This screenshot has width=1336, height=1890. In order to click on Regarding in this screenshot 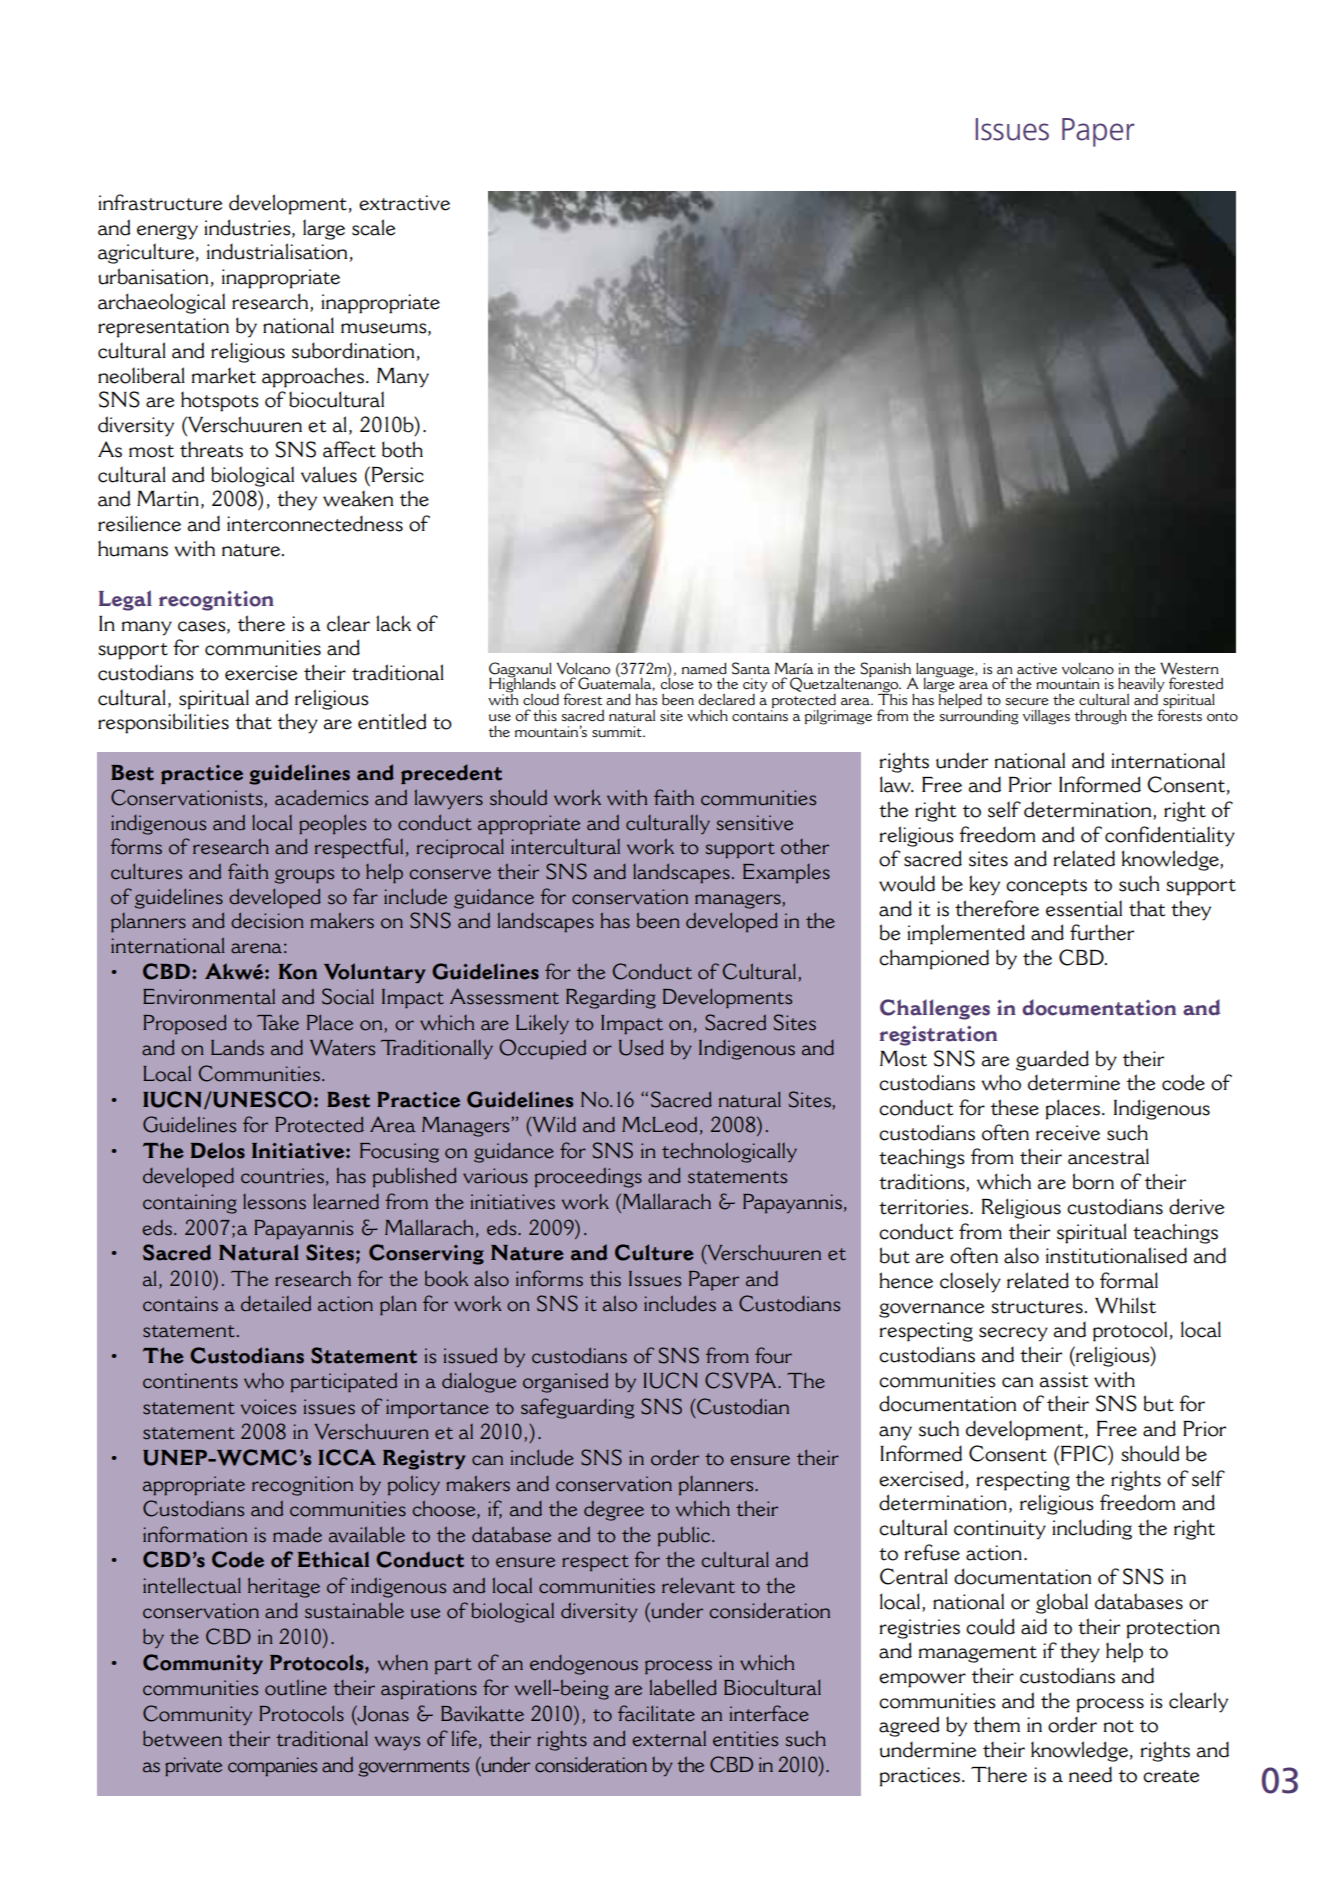, I will do `click(611, 999)`.
